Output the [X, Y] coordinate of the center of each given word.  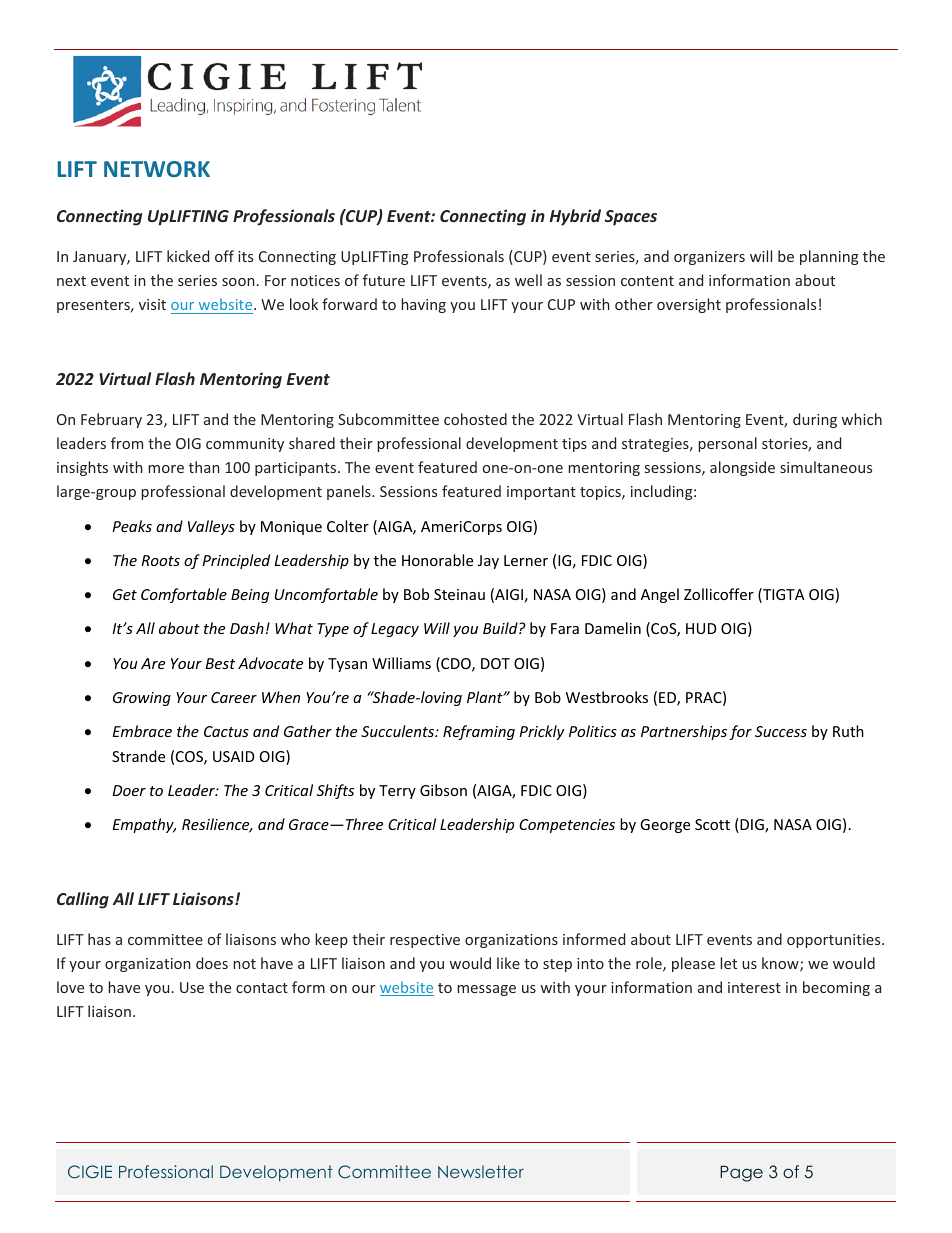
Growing [142, 699]
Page [741, 1173]
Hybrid [575, 217]
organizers [709, 258]
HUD [701, 628]
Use [192, 987]
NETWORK [157, 169]
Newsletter [481, 1171]
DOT [495, 663]
